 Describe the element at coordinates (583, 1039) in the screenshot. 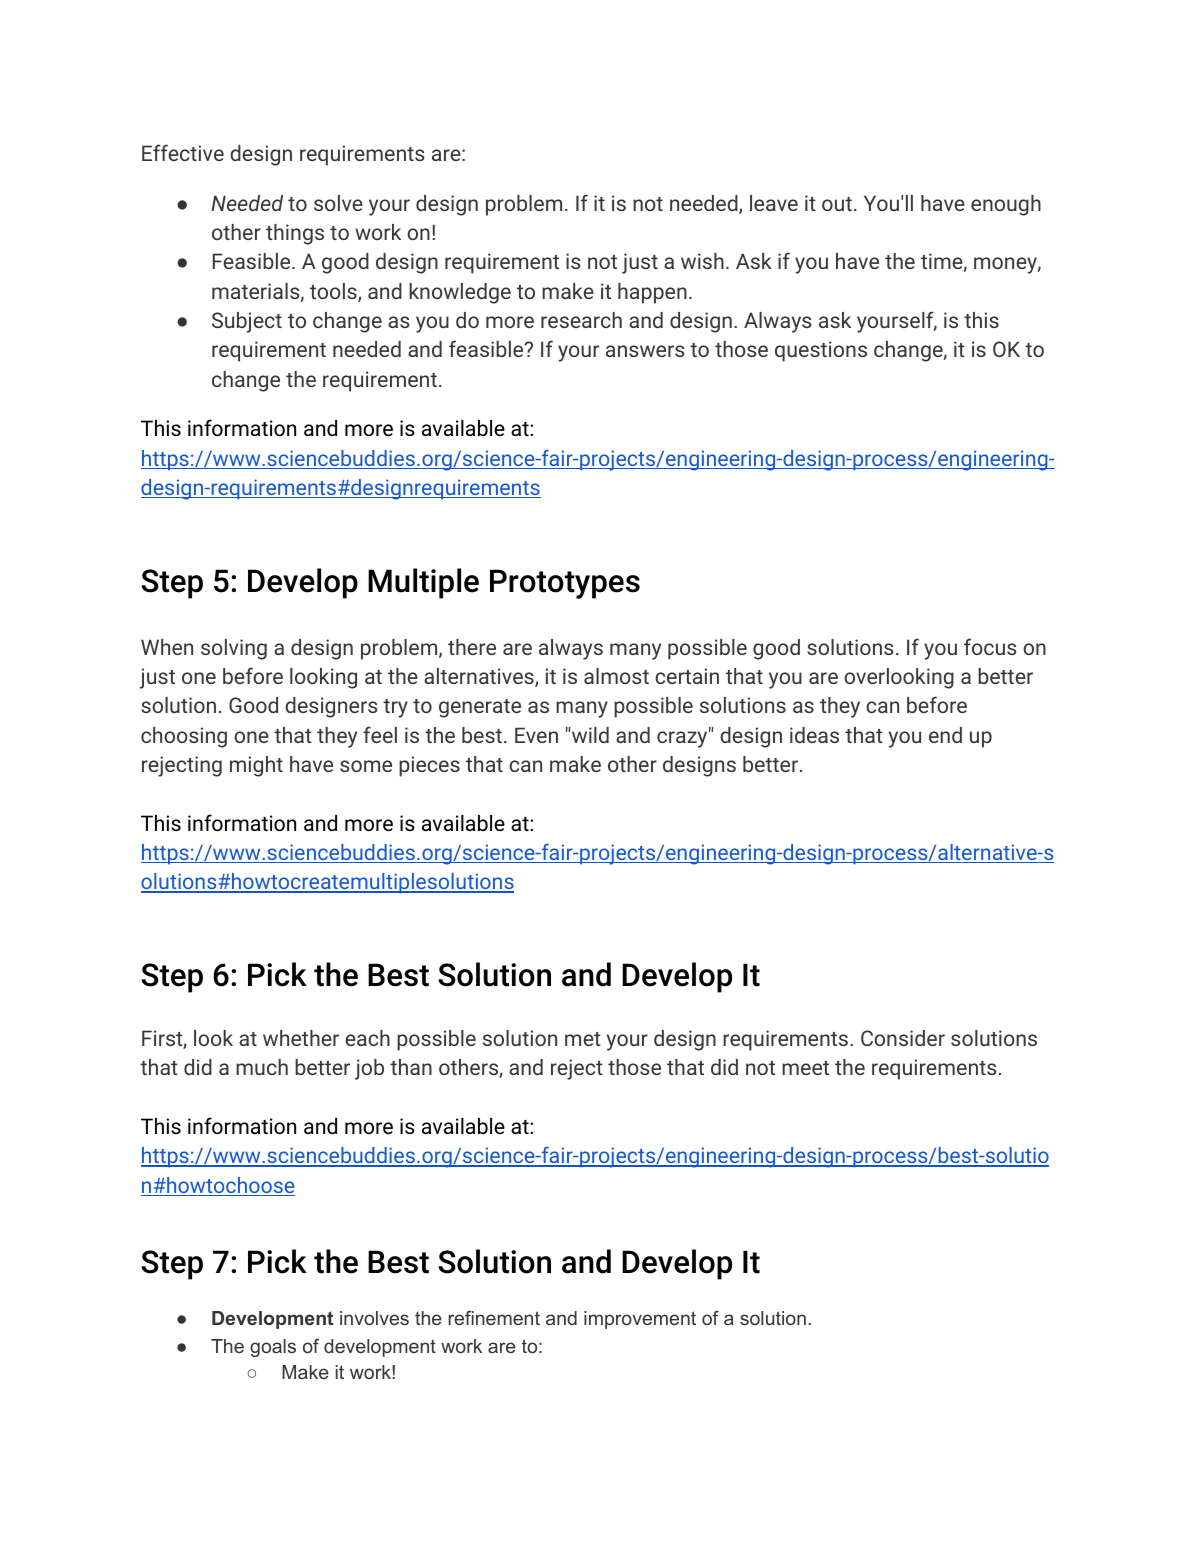

I see `met` at that location.
